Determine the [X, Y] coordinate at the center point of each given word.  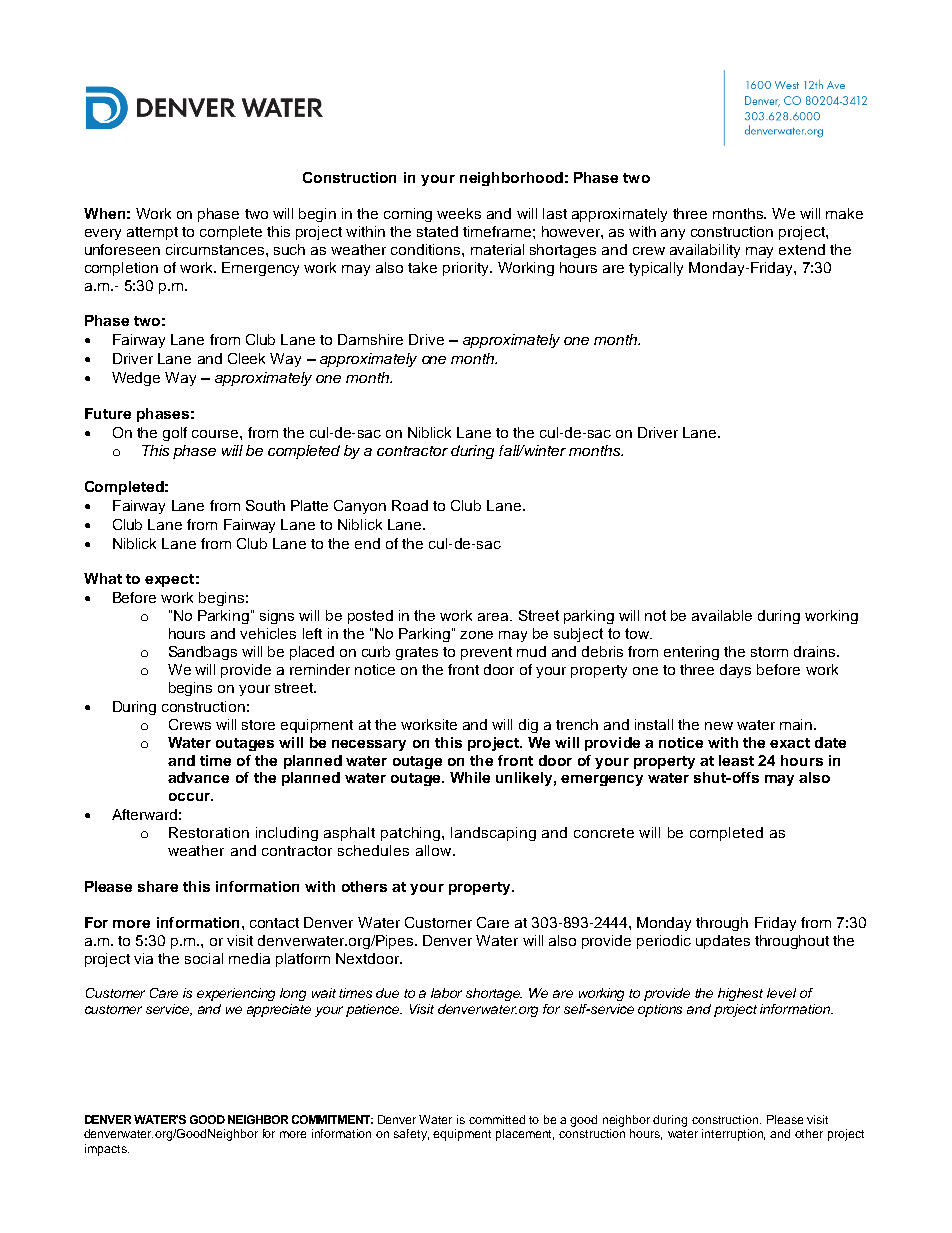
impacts [107, 1150]
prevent [486, 653]
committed [497, 1119]
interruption [733, 1135]
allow [435, 850]
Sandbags [203, 653]
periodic [664, 942]
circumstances [216, 249]
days [735, 671]
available [722, 615]
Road [410, 505]
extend [802, 249]
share [158, 886]
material [497, 249]
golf [175, 434]
